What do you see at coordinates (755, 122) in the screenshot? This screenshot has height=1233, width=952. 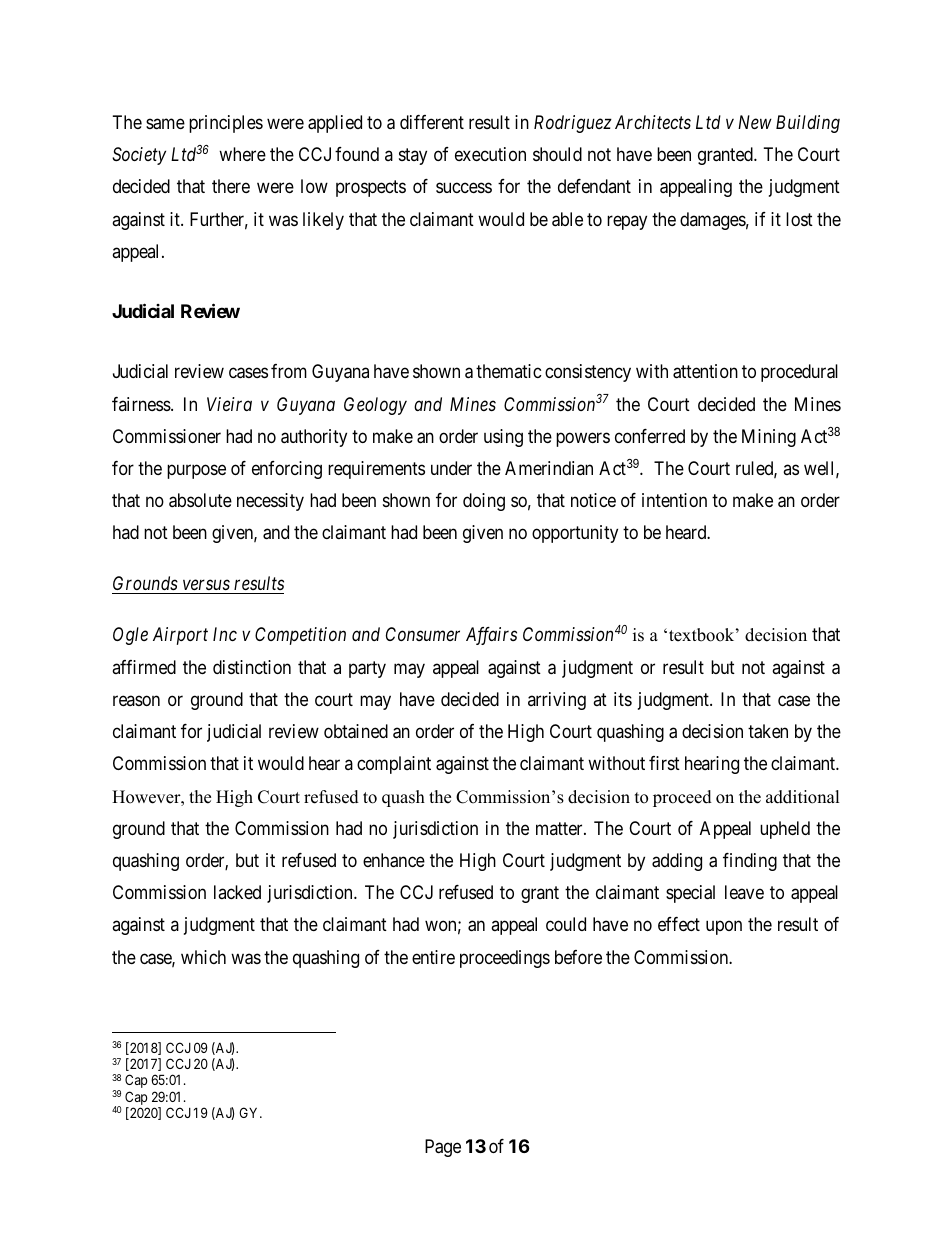 I see `New` at bounding box center [755, 122].
